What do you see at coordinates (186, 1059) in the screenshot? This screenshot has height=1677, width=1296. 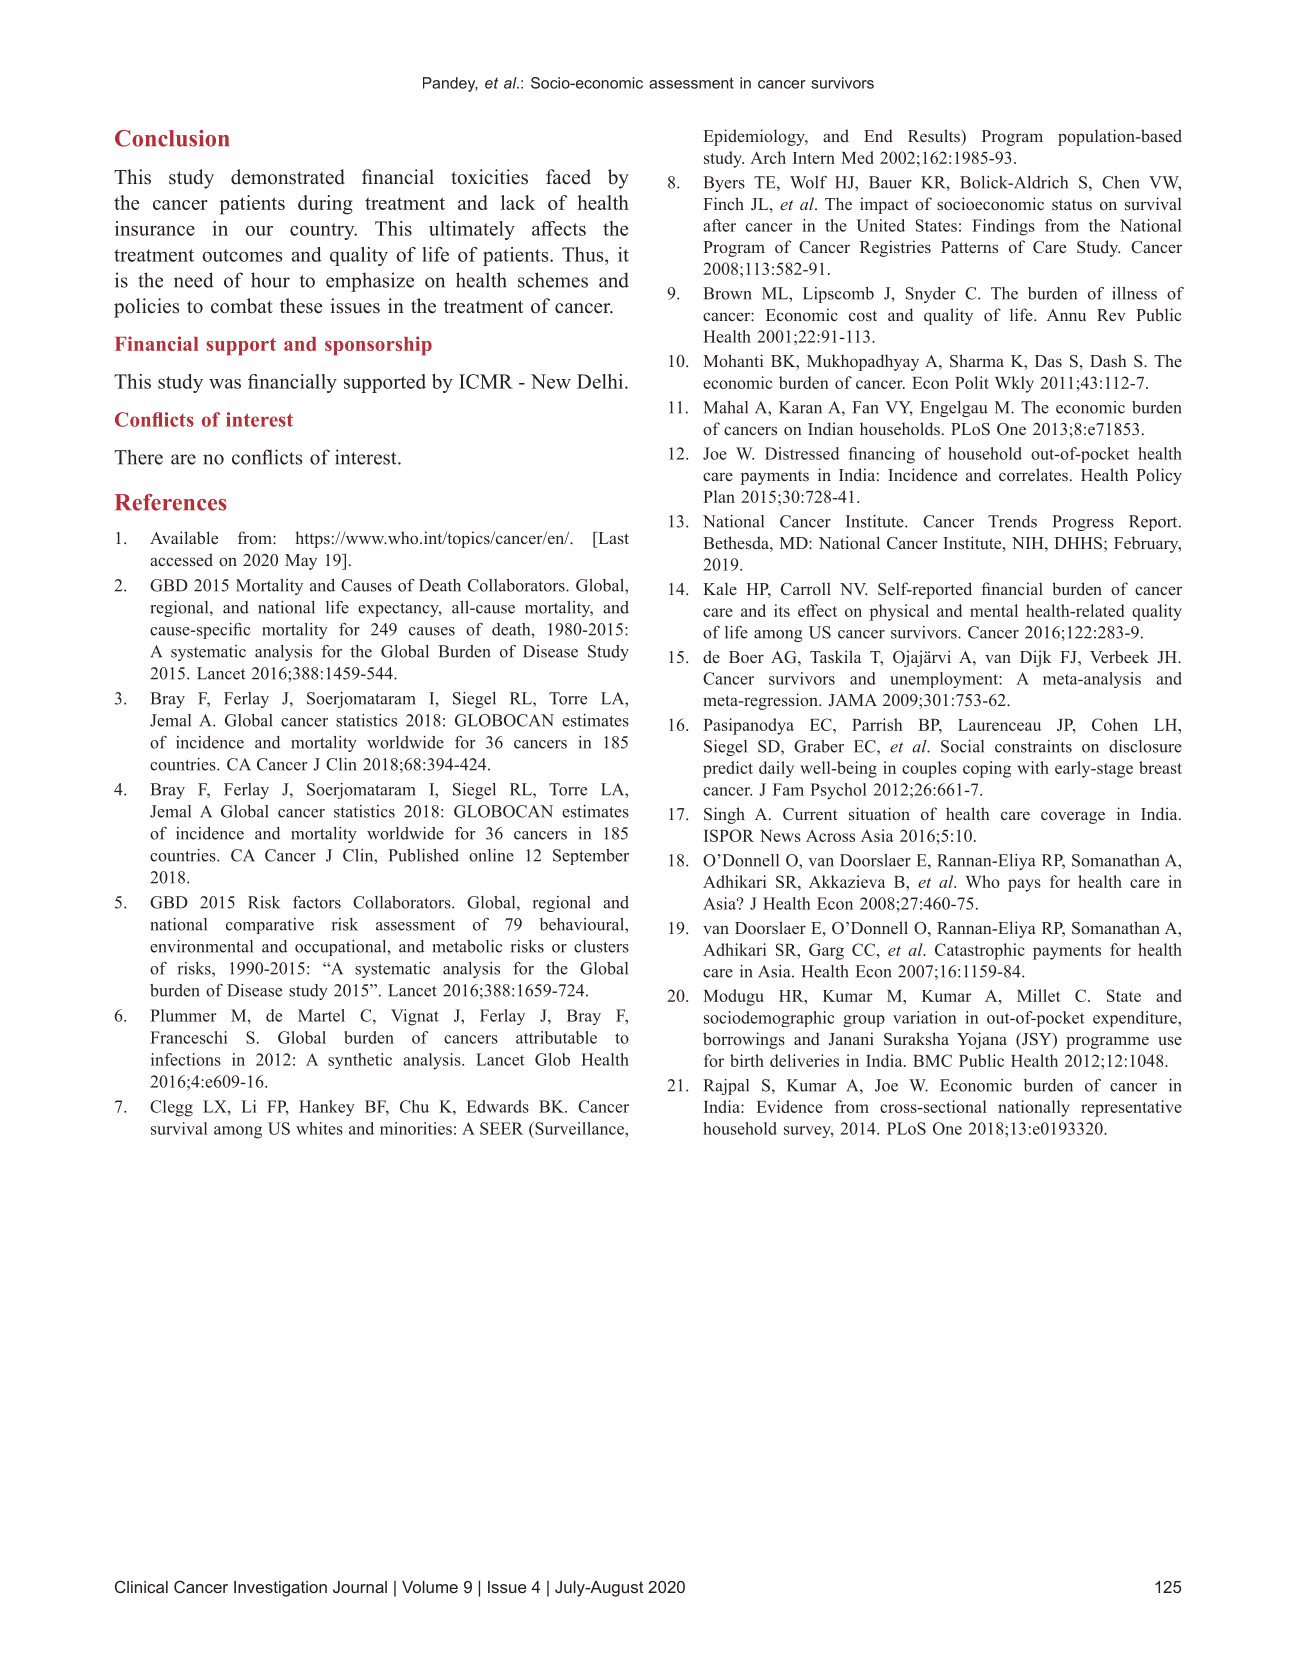 I see `infections` at bounding box center [186, 1059].
